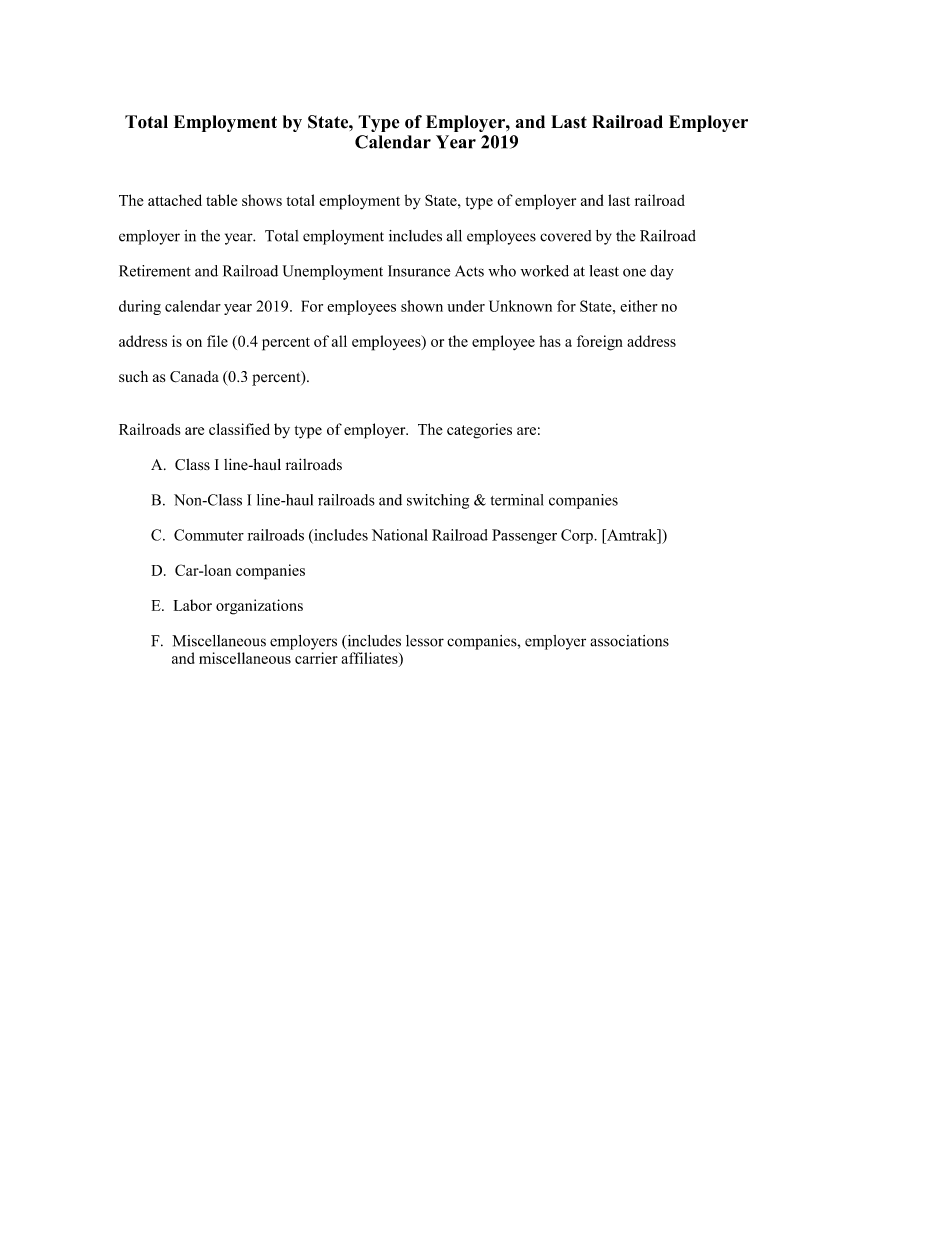 The image size is (952, 1233). I want to click on Insurance, so click(419, 271).
